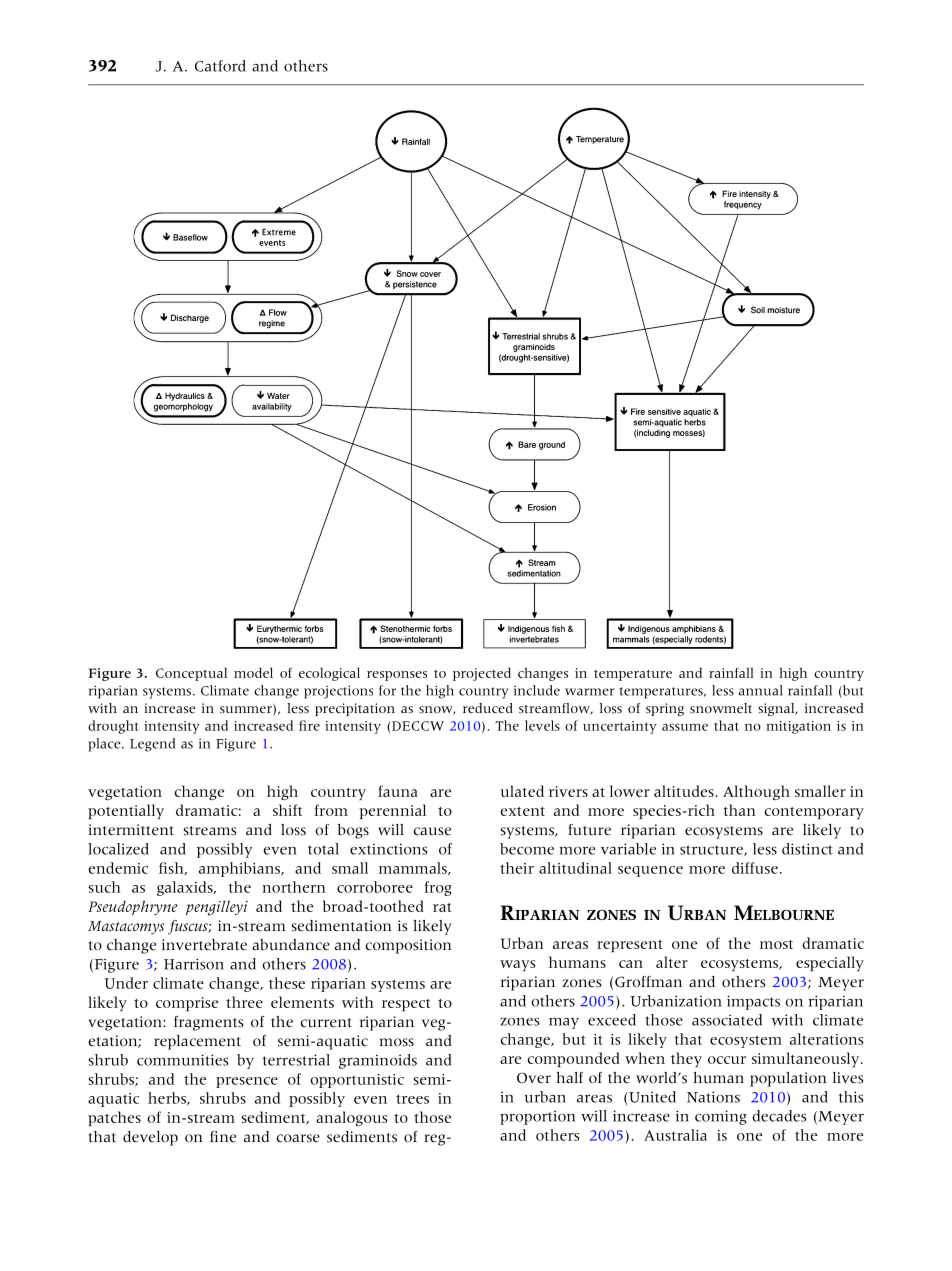  What do you see at coordinates (398, 791) in the document?
I see `fauna` at bounding box center [398, 791].
